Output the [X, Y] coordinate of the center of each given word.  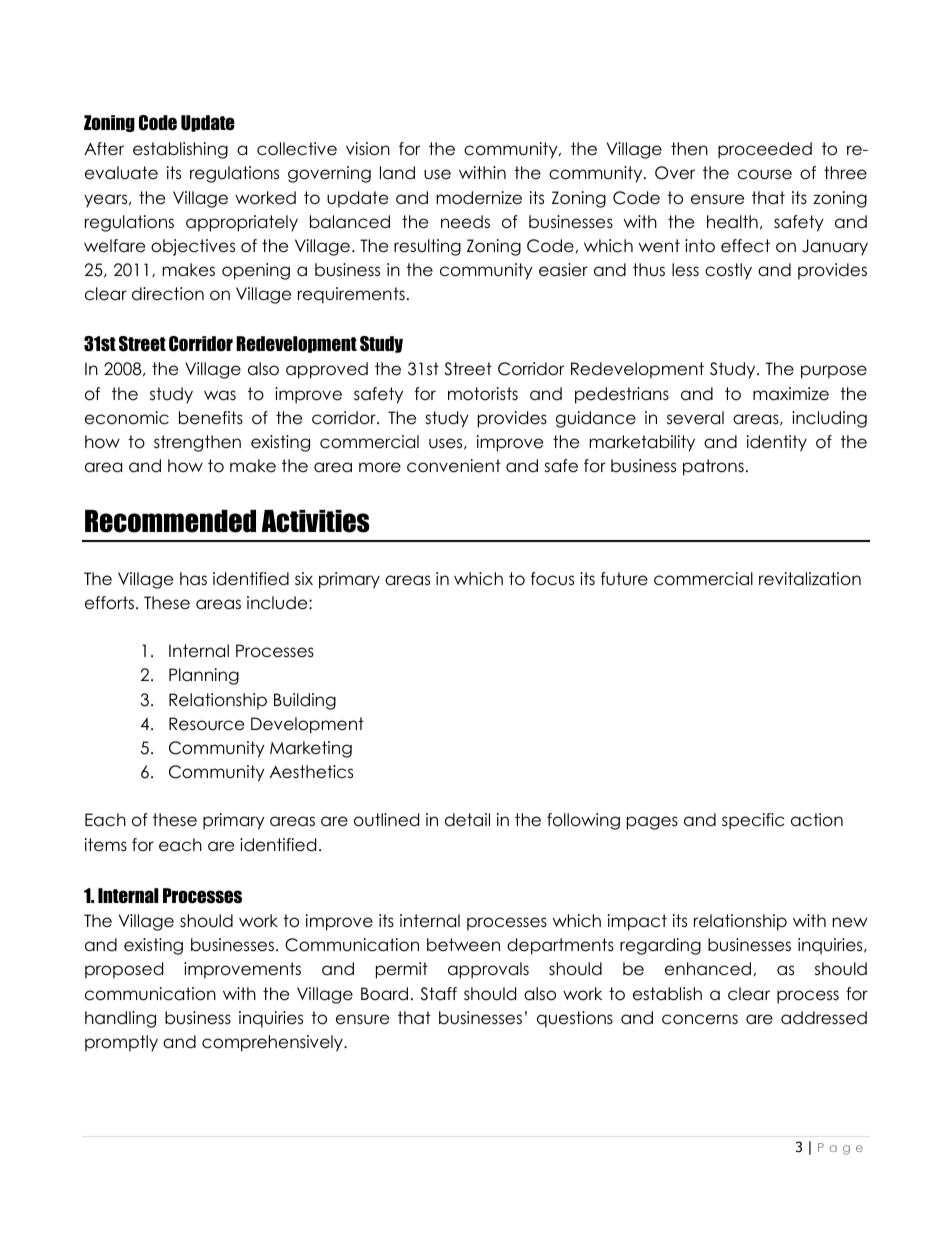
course [765, 174]
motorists [483, 394]
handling [120, 1019]
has [193, 579]
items [106, 845]
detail [467, 820]
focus [552, 579]
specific [753, 821]
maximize [791, 394]
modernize [479, 198]
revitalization [810, 579]
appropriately [242, 223]
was [220, 395]
